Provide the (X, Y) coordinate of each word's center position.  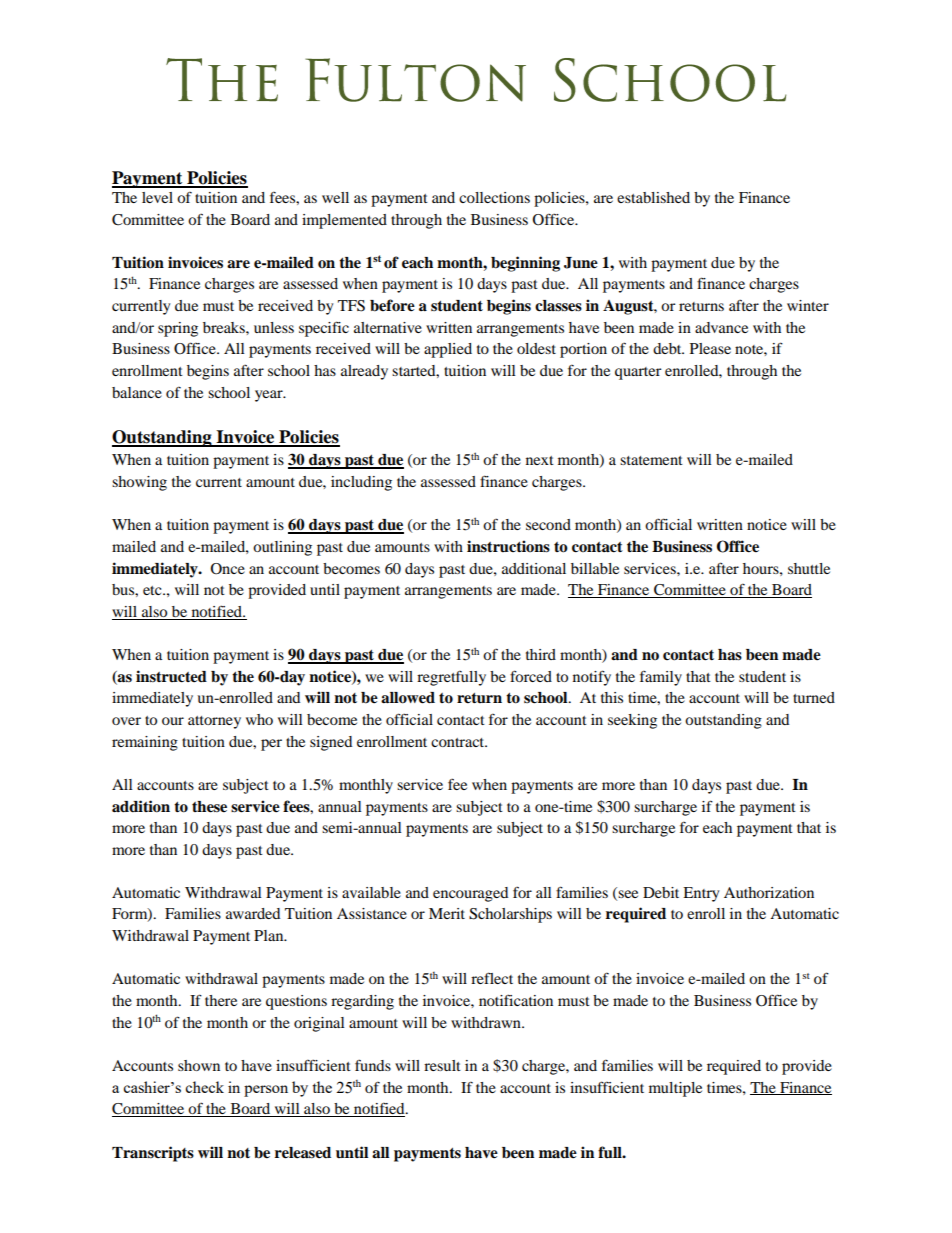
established (653, 197)
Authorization (769, 892)
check (204, 1087)
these (209, 807)
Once (227, 569)
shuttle (809, 568)
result (442, 1065)
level (157, 197)
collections (494, 197)
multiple (675, 1089)
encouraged (470, 894)
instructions (508, 546)
